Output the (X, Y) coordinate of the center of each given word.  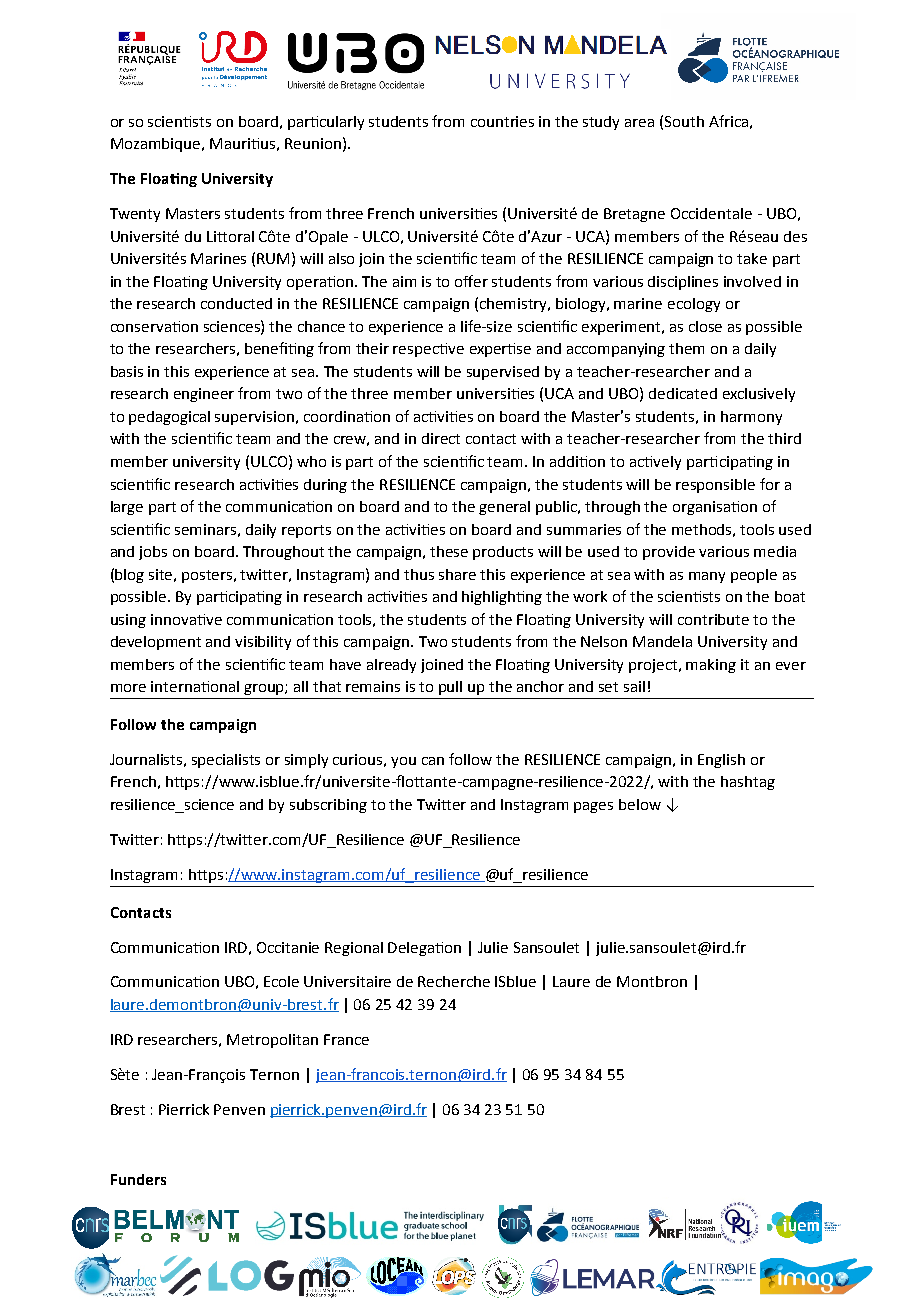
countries (502, 121)
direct (441, 438)
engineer (204, 395)
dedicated (683, 393)
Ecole (281, 981)
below (640, 804)
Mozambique (157, 145)
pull (450, 688)
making (711, 666)
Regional (354, 949)
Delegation (424, 949)
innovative (186, 619)
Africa (728, 121)
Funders (138, 1179)
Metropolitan (272, 1041)
